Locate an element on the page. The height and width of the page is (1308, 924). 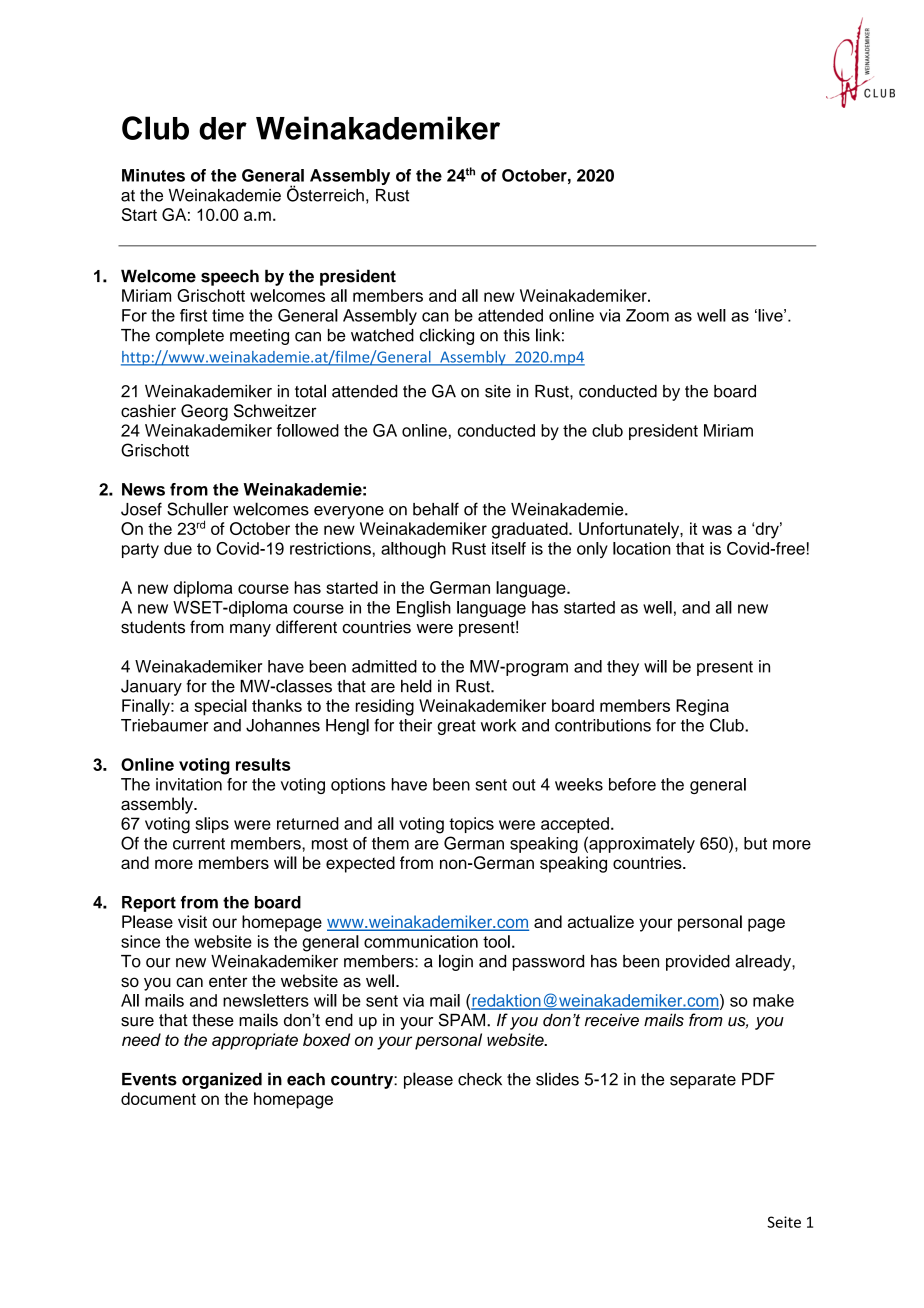
Regina is located at coordinates (702, 707).
